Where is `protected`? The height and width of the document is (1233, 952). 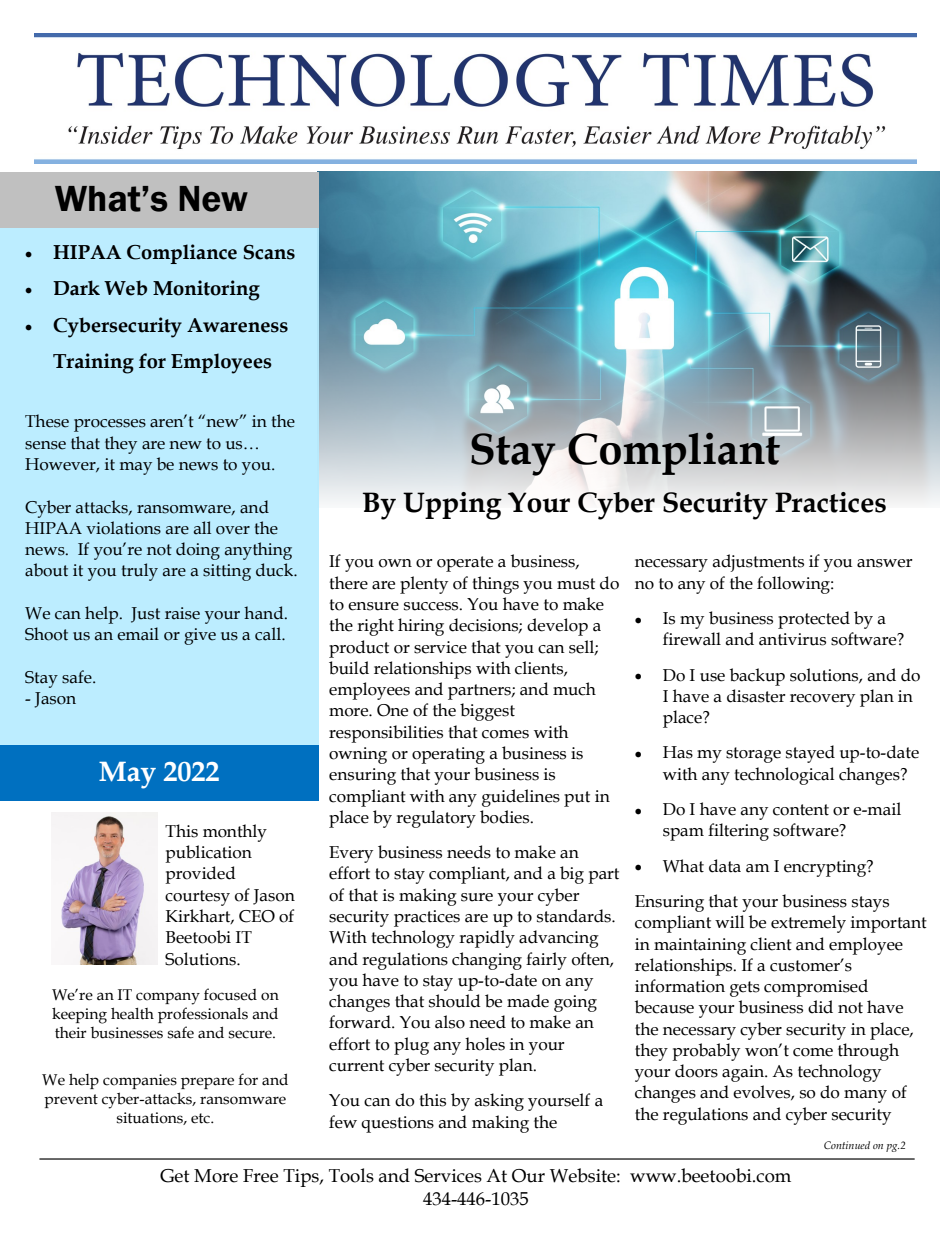
protected is located at coordinates (814, 620).
